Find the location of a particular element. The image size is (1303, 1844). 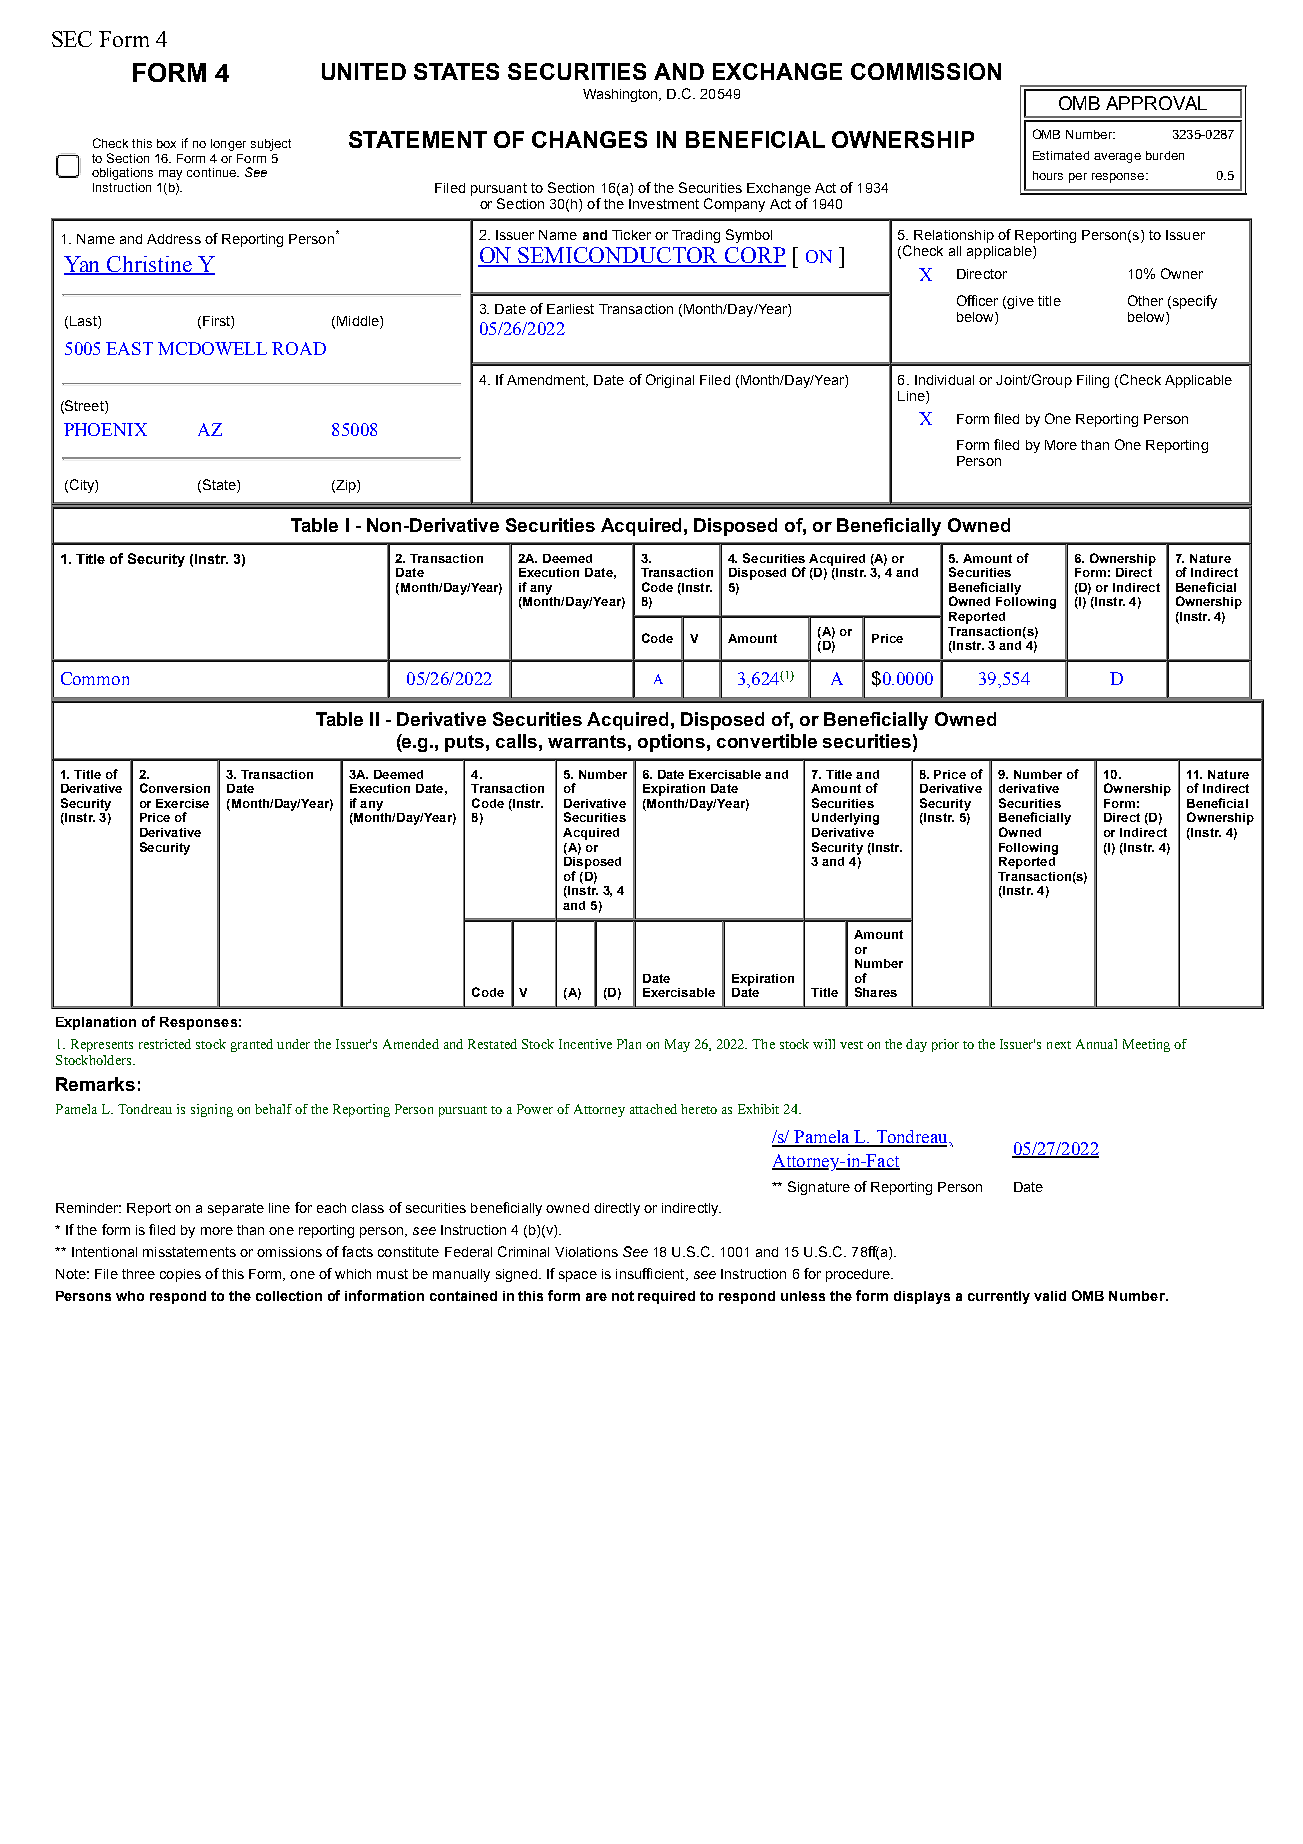

MCDOWELL is located at coordinates (212, 348).
